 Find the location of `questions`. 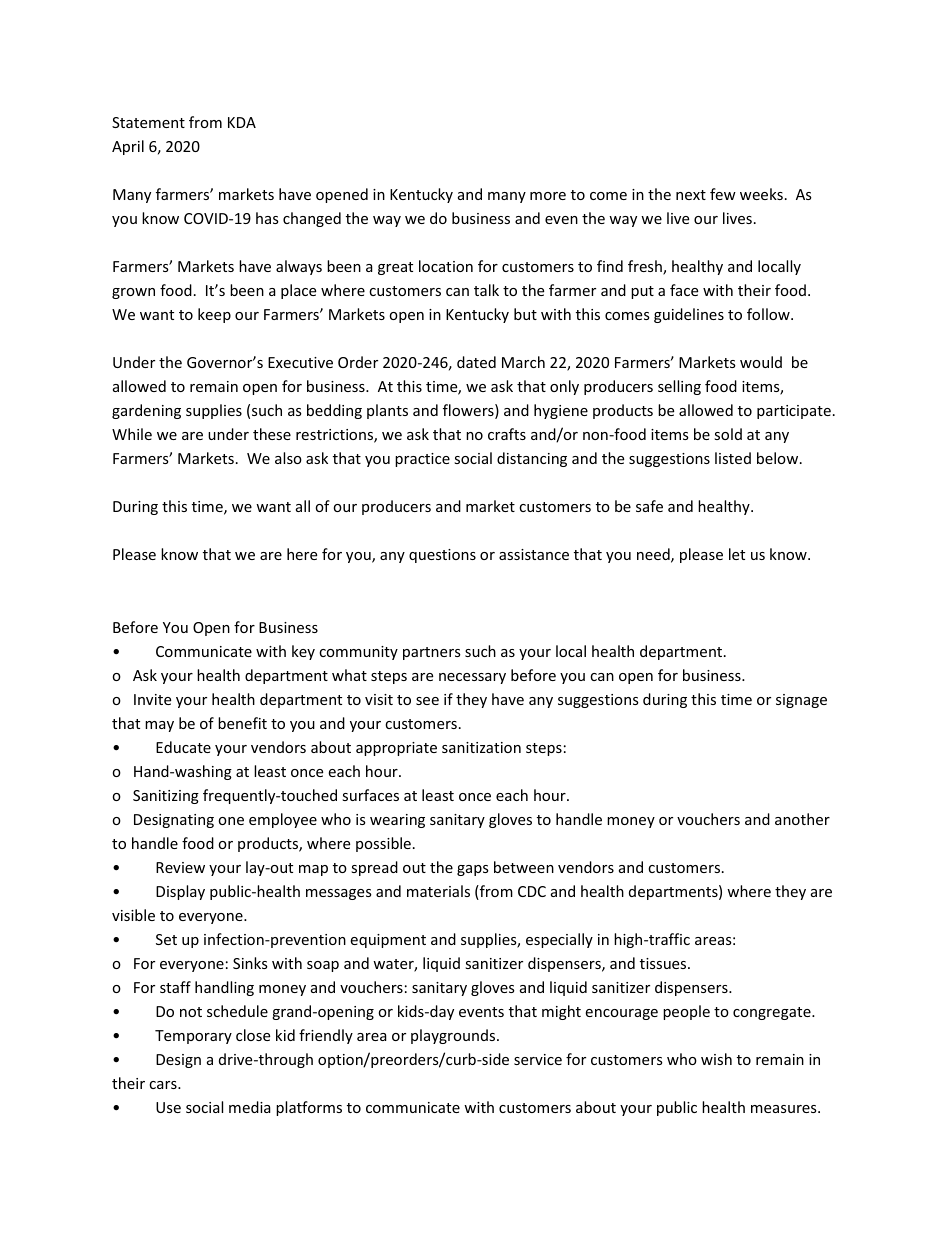

questions is located at coordinates (442, 556).
